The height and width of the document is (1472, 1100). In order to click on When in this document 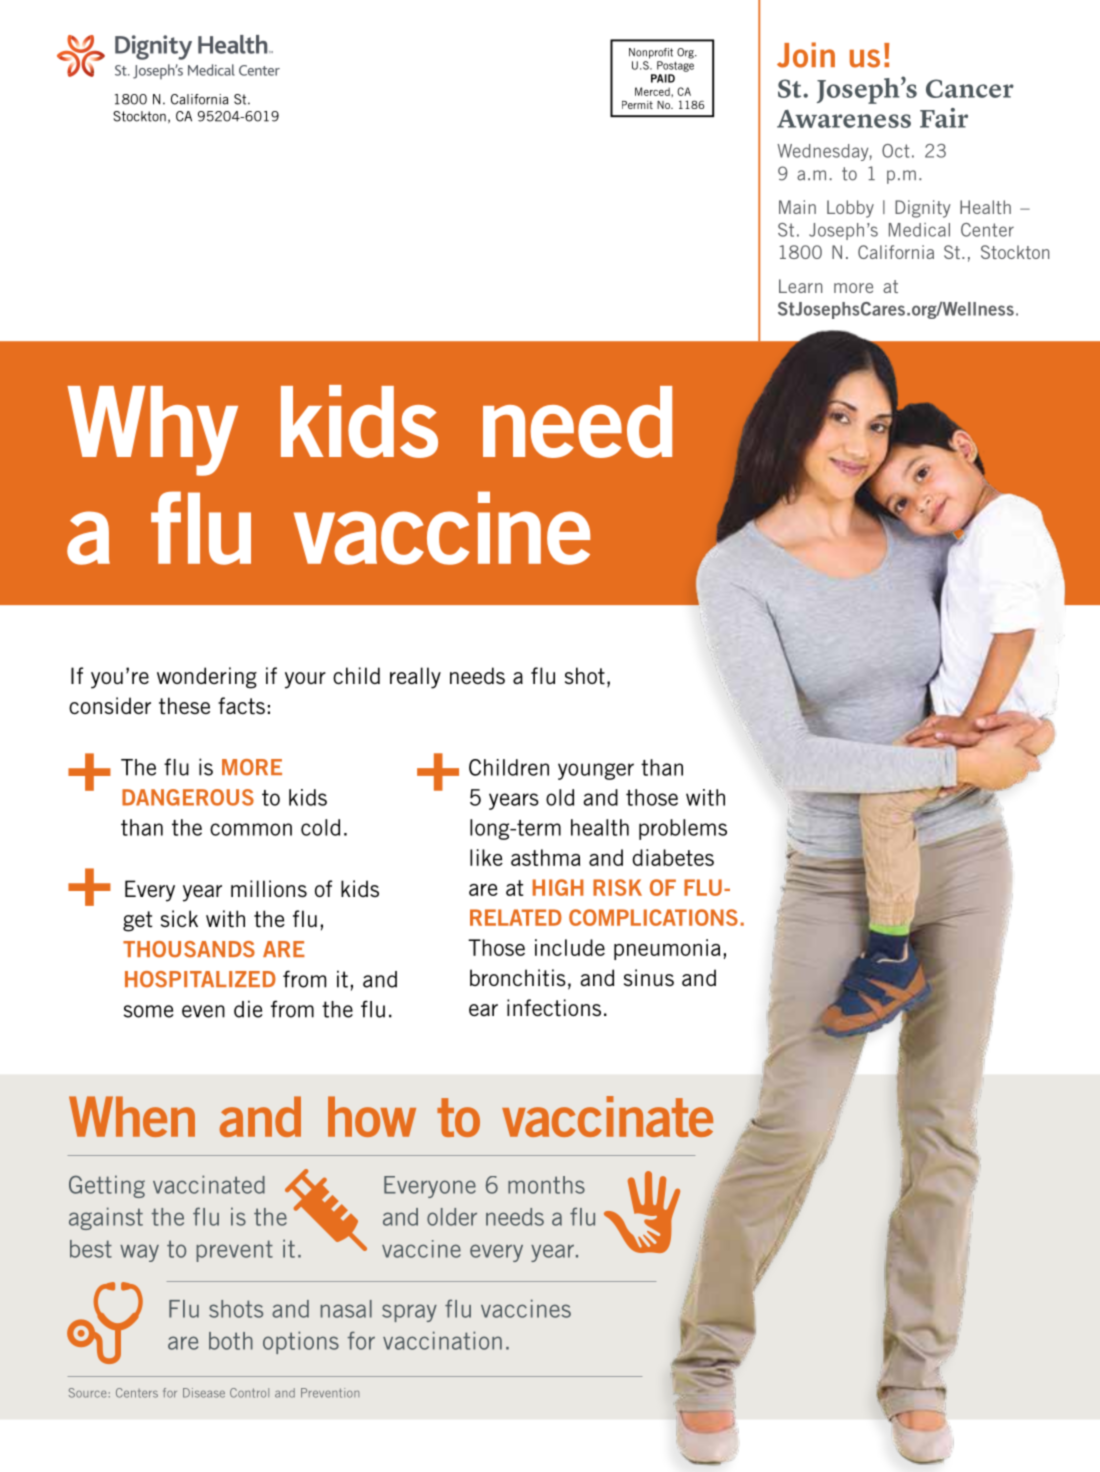, I will do `click(132, 1116)`.
